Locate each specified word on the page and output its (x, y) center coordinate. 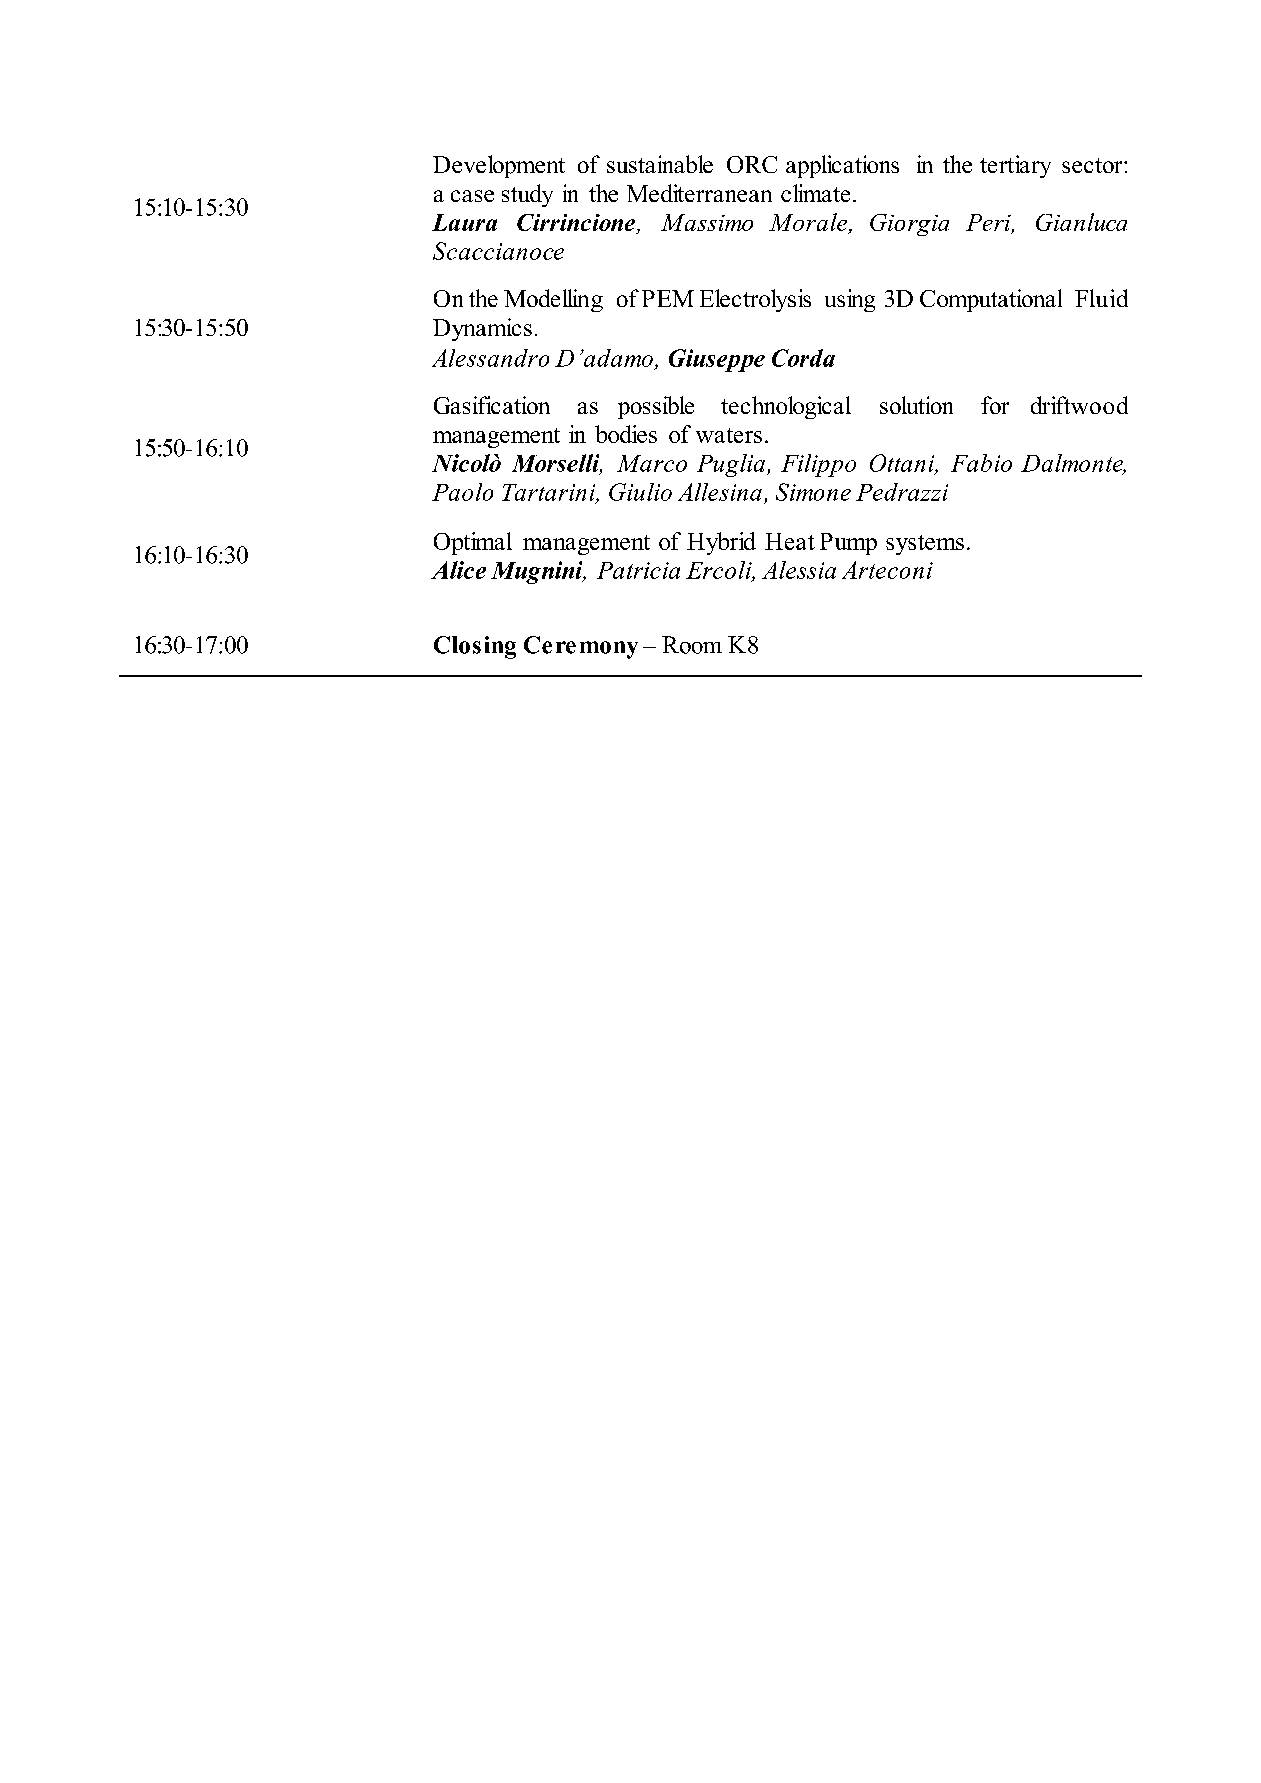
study (527, 195)
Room (692, 645)
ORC (752, 164)
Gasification (492, 405)
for (995, 405)
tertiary (1015, 166)
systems (925, 545)
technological (786, 407)
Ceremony (581, 647)
